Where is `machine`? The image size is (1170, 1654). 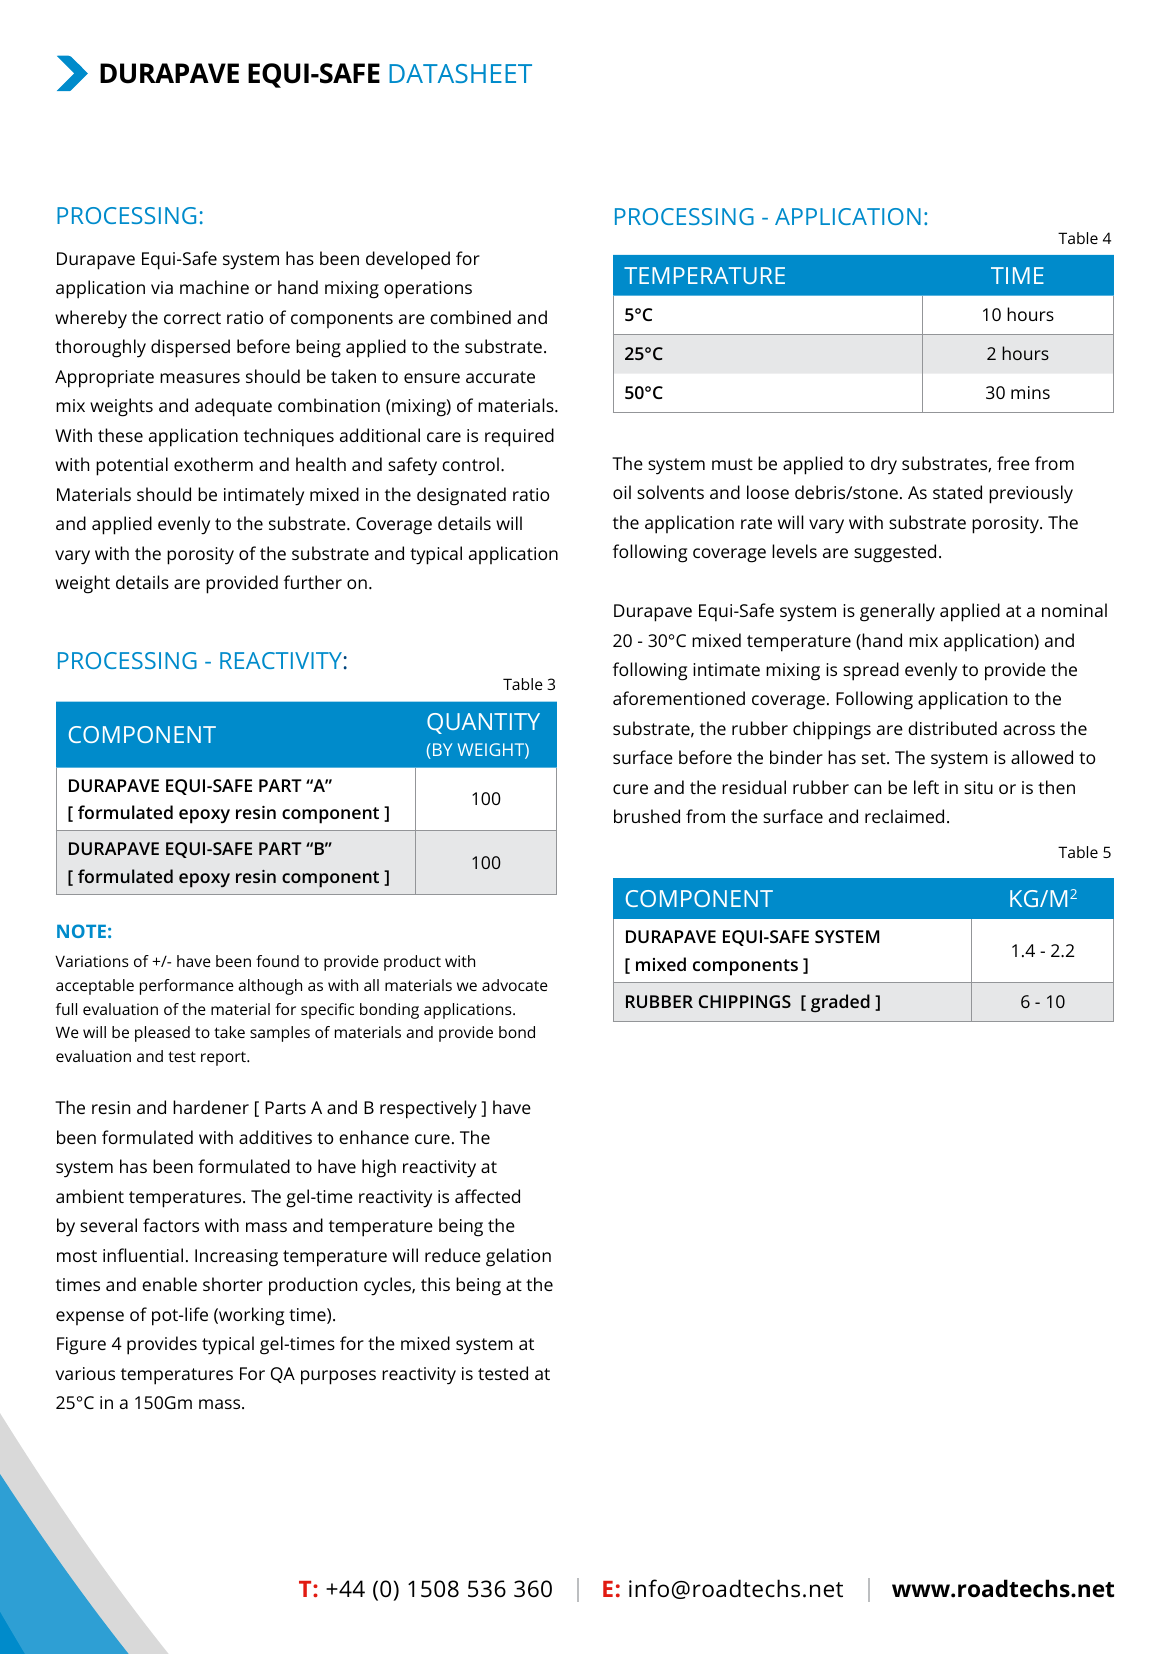 machine is located at coordinates (214, 287).
